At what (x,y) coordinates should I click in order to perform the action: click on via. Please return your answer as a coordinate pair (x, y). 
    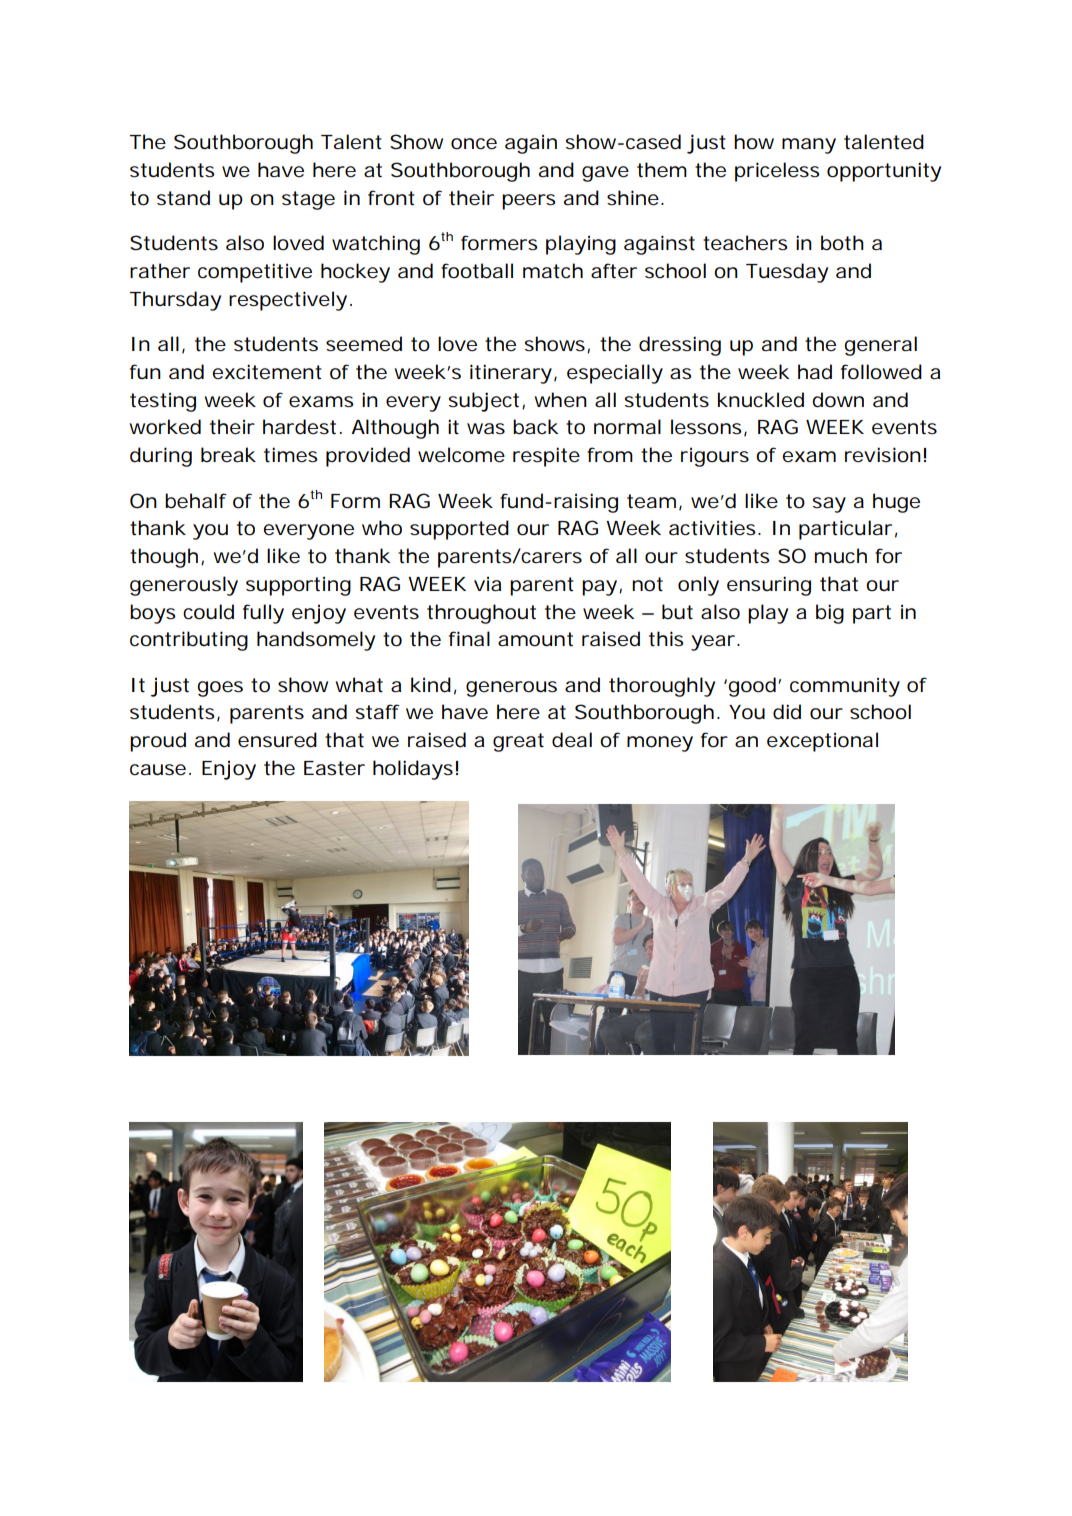
    Looking at the image, I should click on (487, 584).
